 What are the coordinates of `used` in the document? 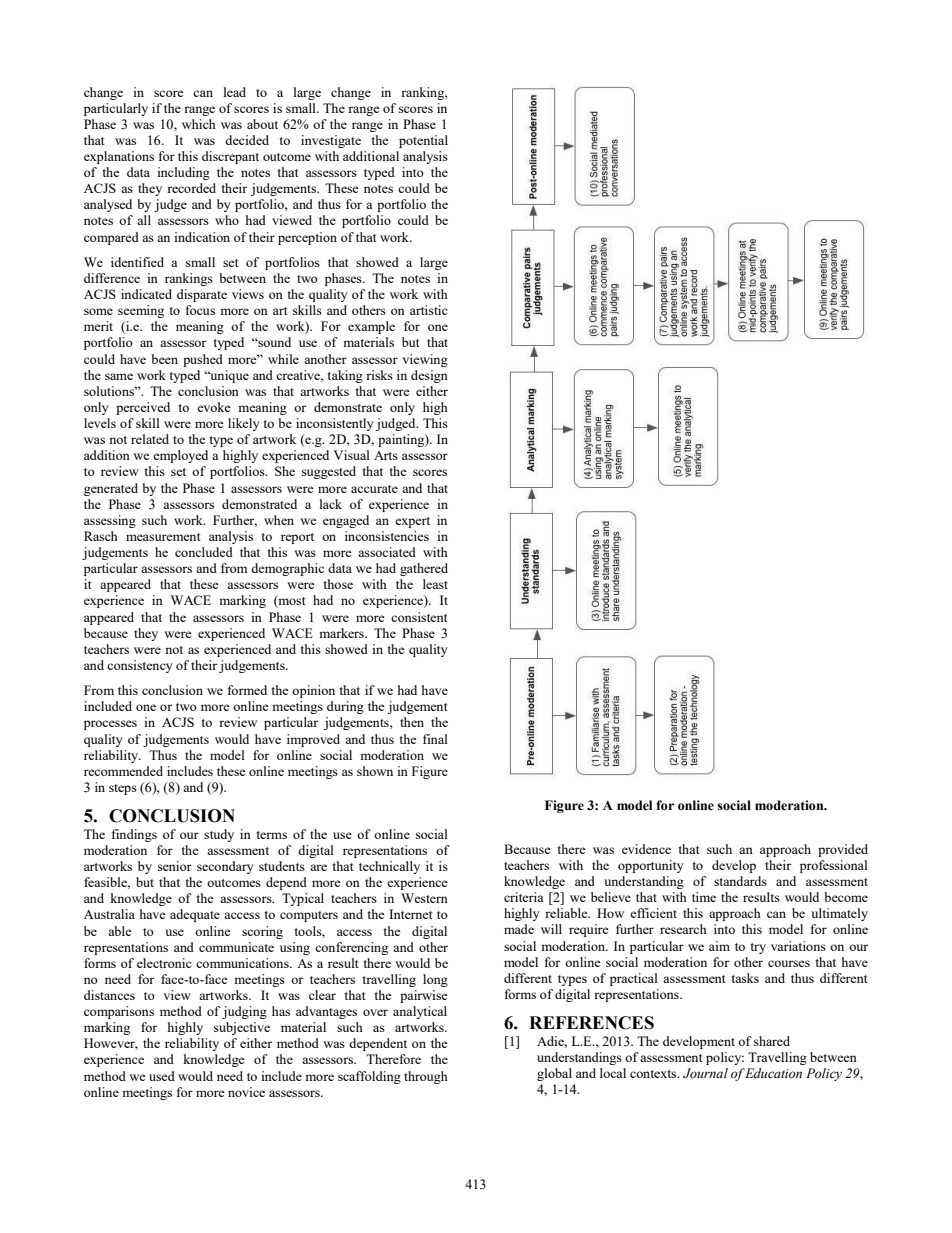 It's located at (162, 1076).
